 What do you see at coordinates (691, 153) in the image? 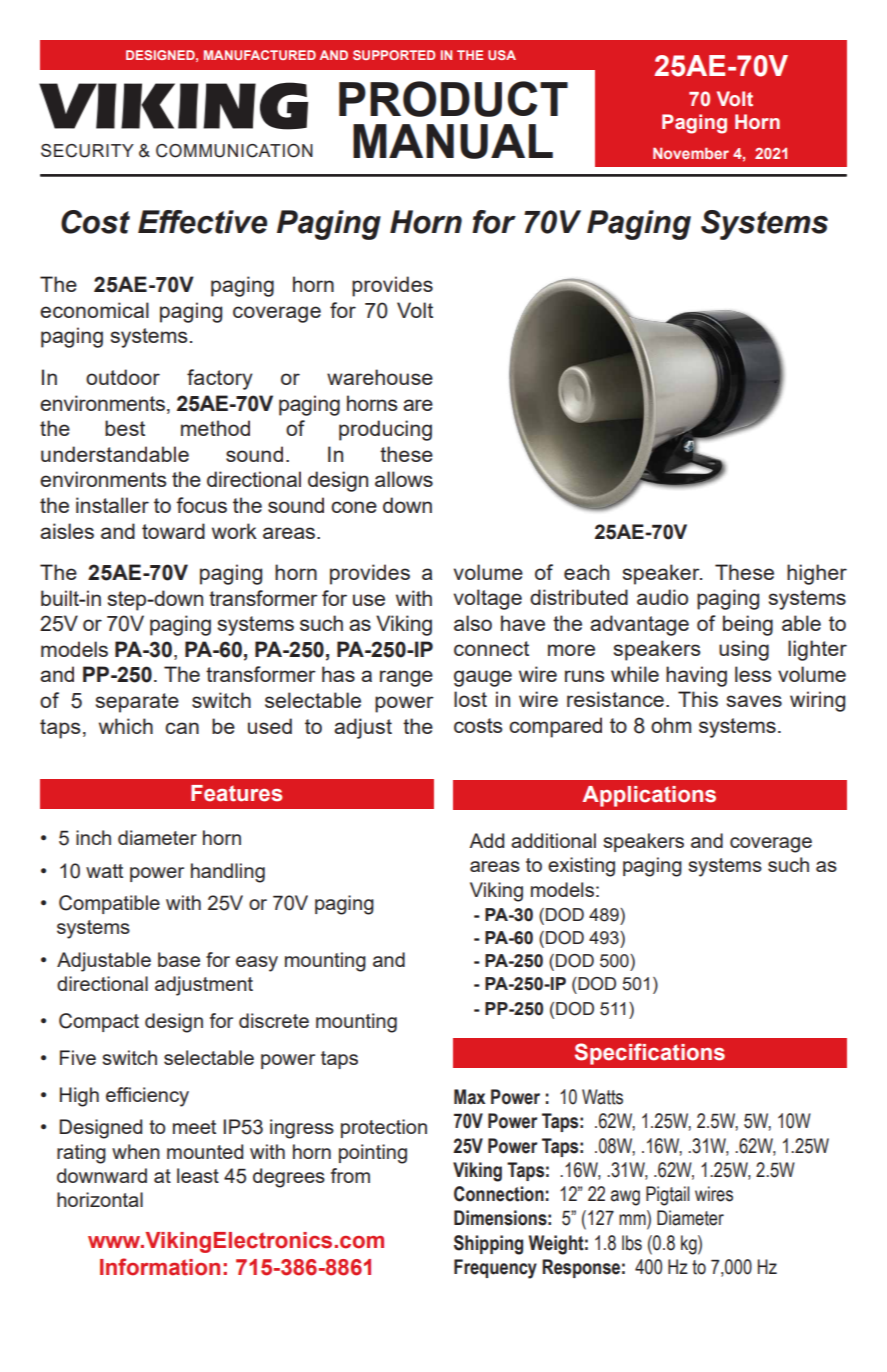
I see `November` at bounding box center [691, 153].
